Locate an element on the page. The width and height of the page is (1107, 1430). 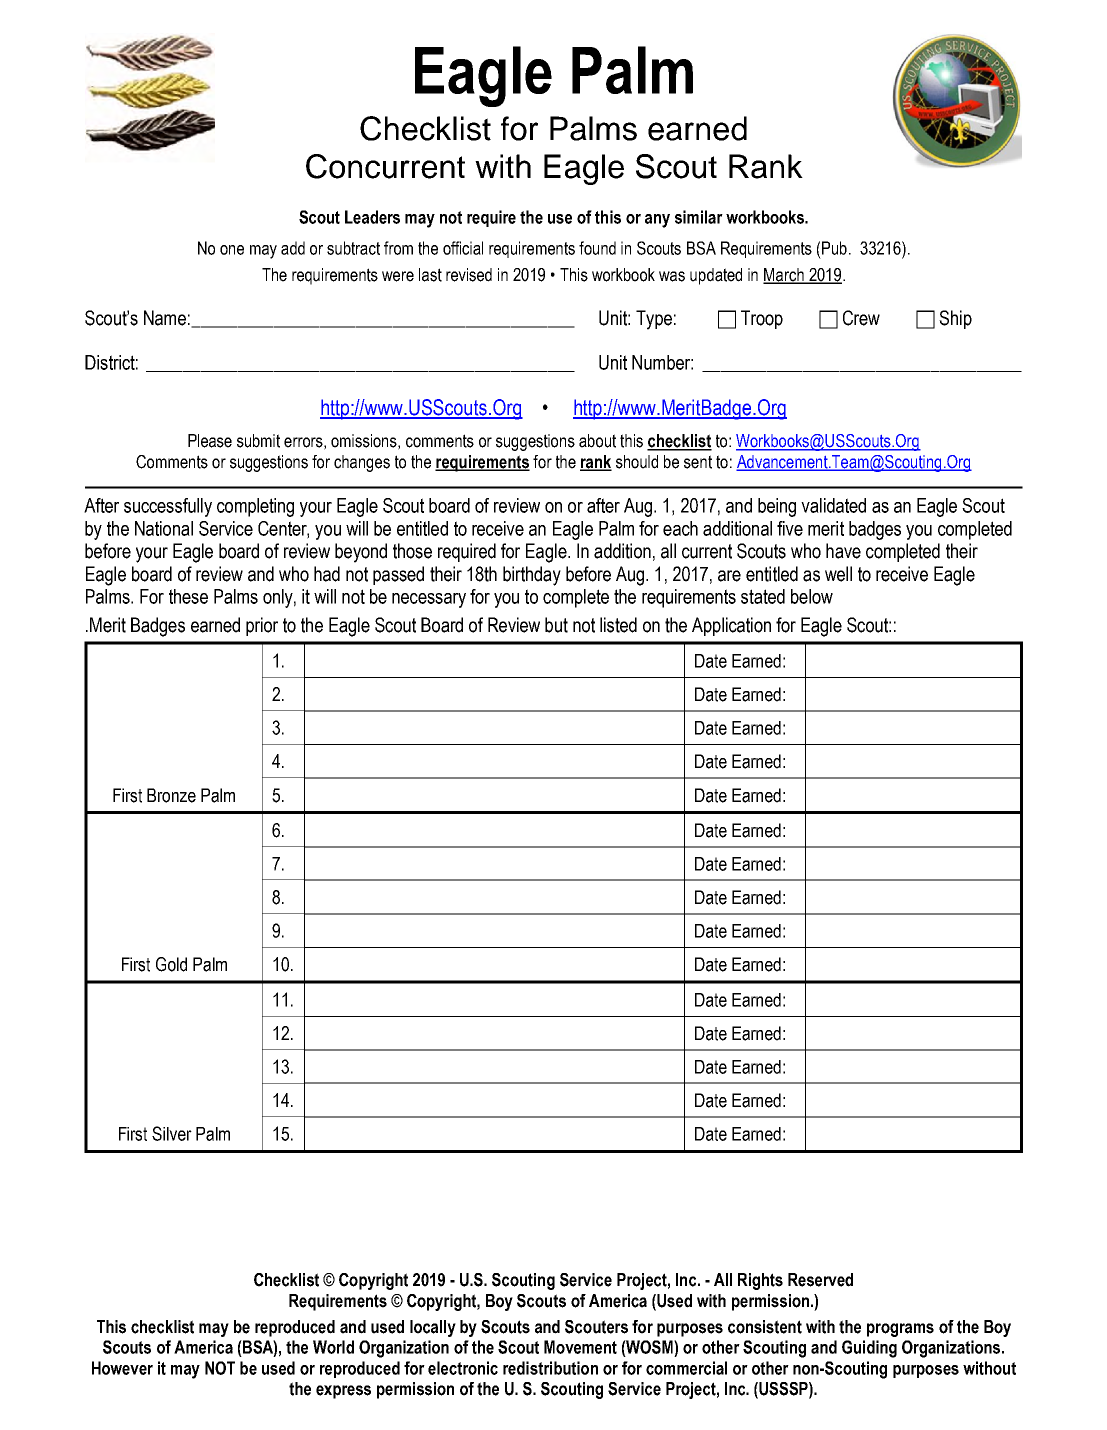
one is located at coordinates (232, 250).
